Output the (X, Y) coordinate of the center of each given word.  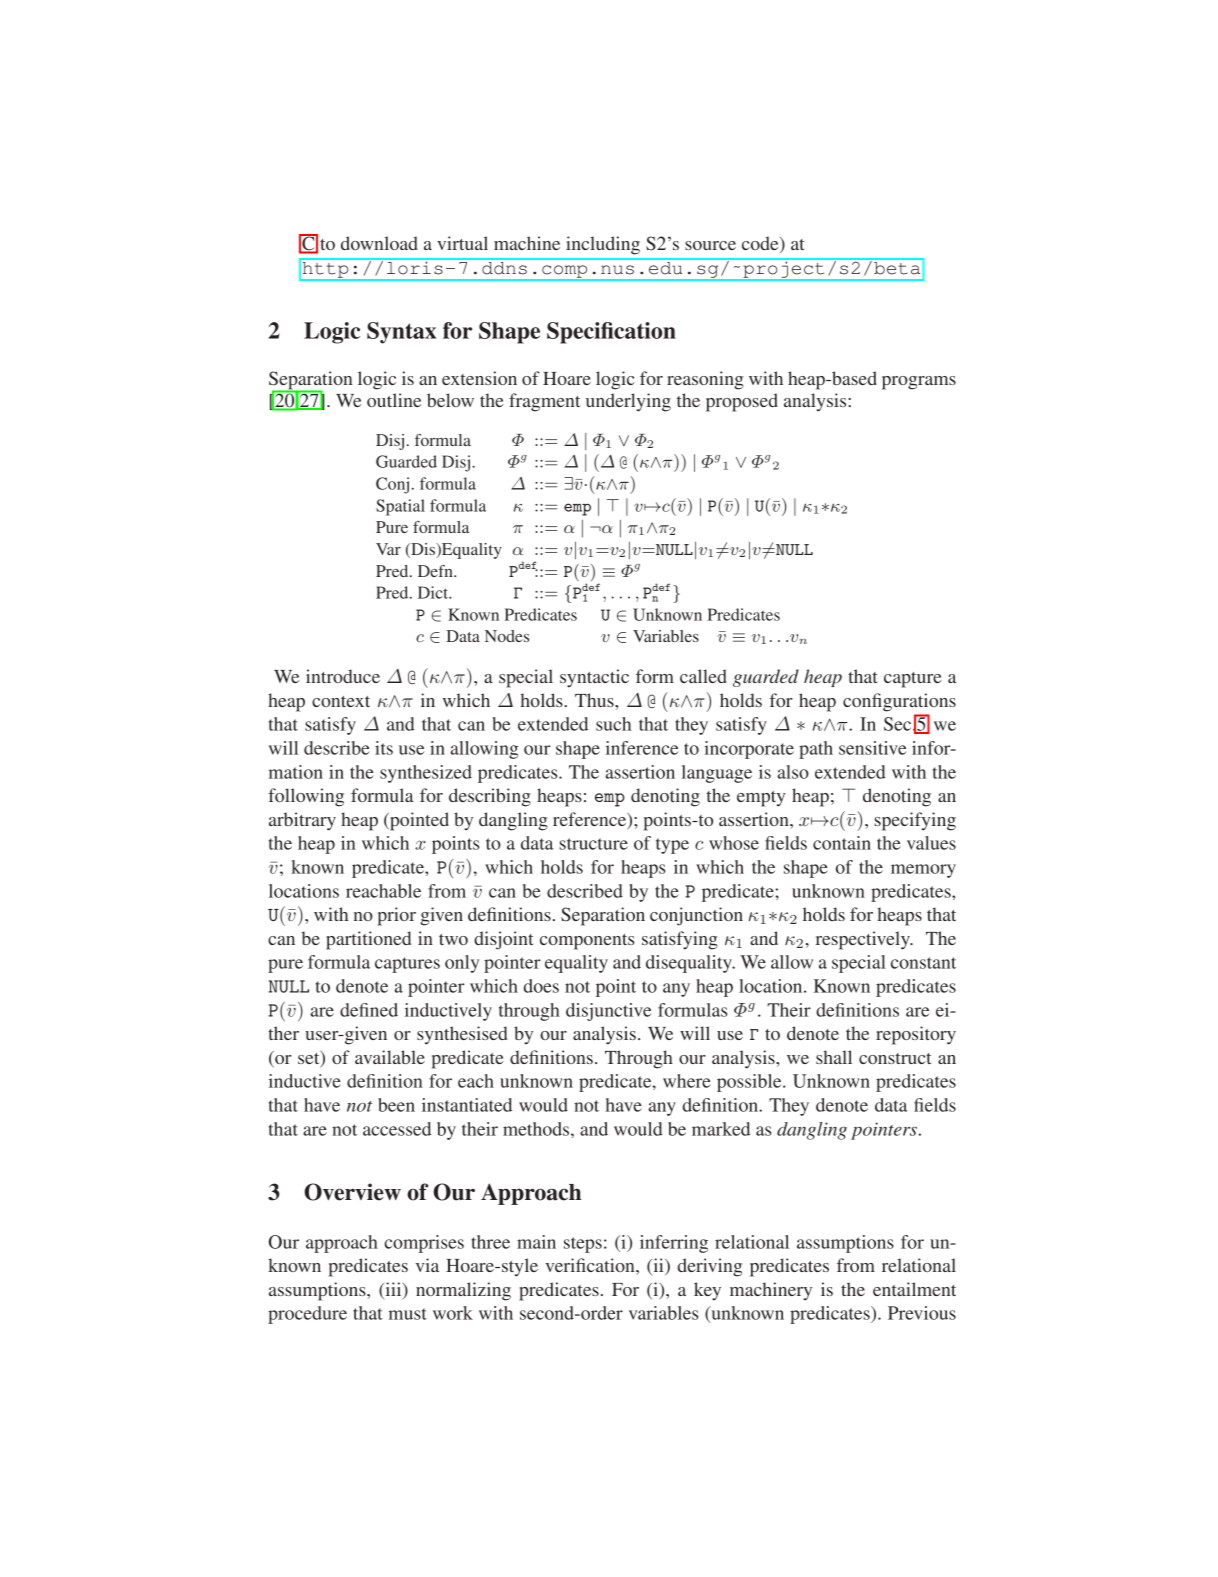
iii (393, 1290)
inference (642, 748)
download (379, 243)
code (761, 244)
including (603, 245)
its (384, 748)
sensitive (872, 748)
